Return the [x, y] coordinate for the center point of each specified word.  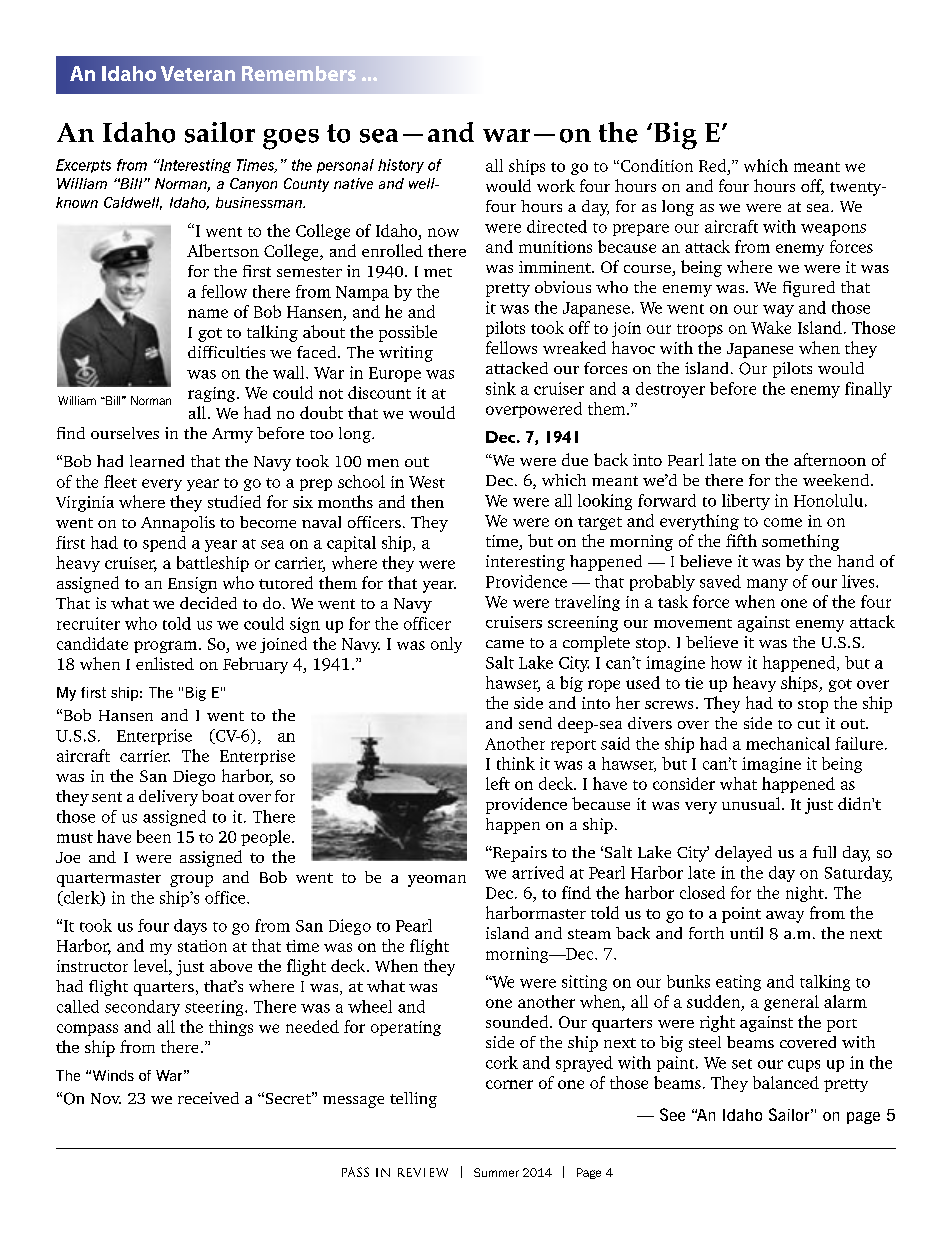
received [208, 1098]
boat [218, 796]
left [498, 783]
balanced [786, 1082]
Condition [655, 165]
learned [157, 461]
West [427, 482]
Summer [496, 1172]
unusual [752, 803]
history [401, 166]
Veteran [198, 73]
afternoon [830, 459]
